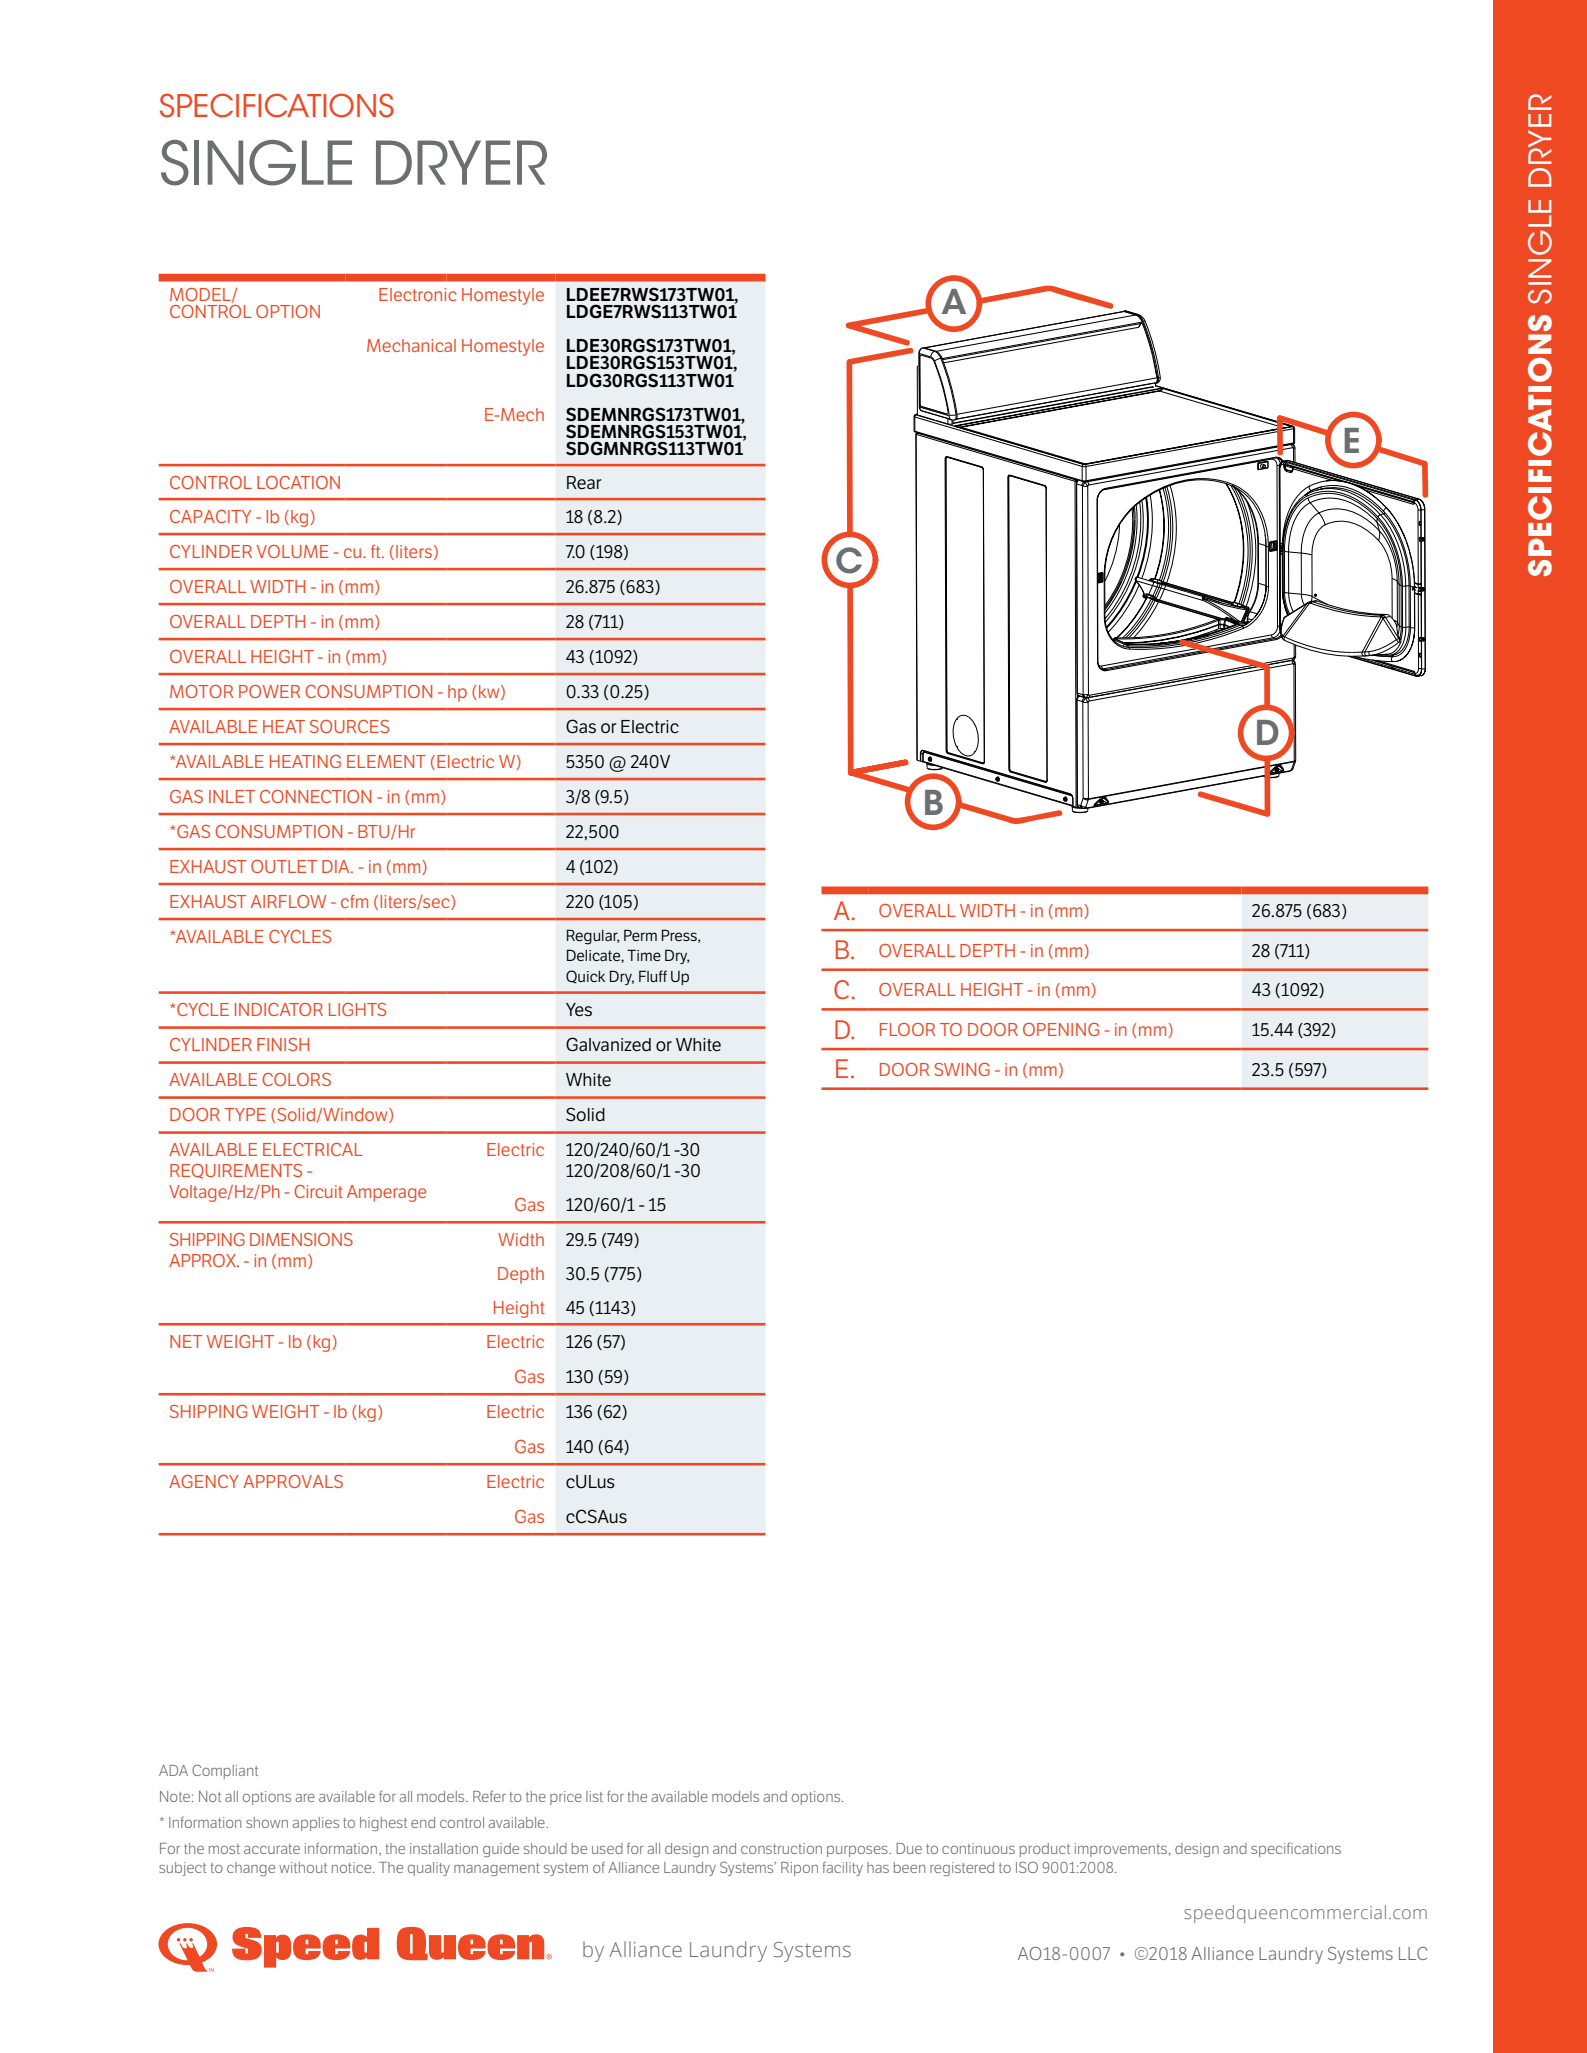  What do you see at coordinates (417, 294) in the screenshot?
I see `Electronic` at bounding box center [417, 294].
